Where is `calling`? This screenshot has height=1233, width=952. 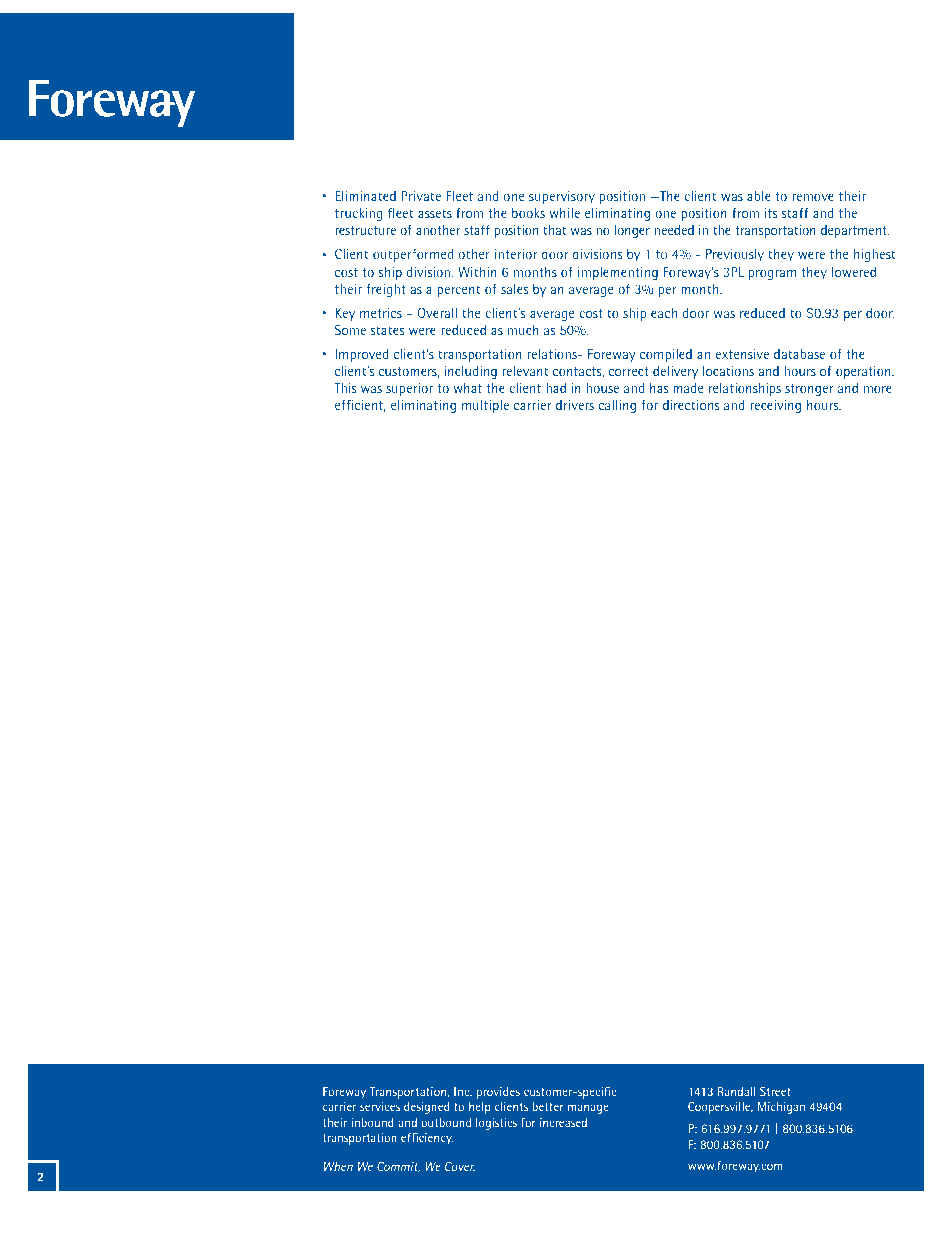
calling is located at coordinates (617, 406).
